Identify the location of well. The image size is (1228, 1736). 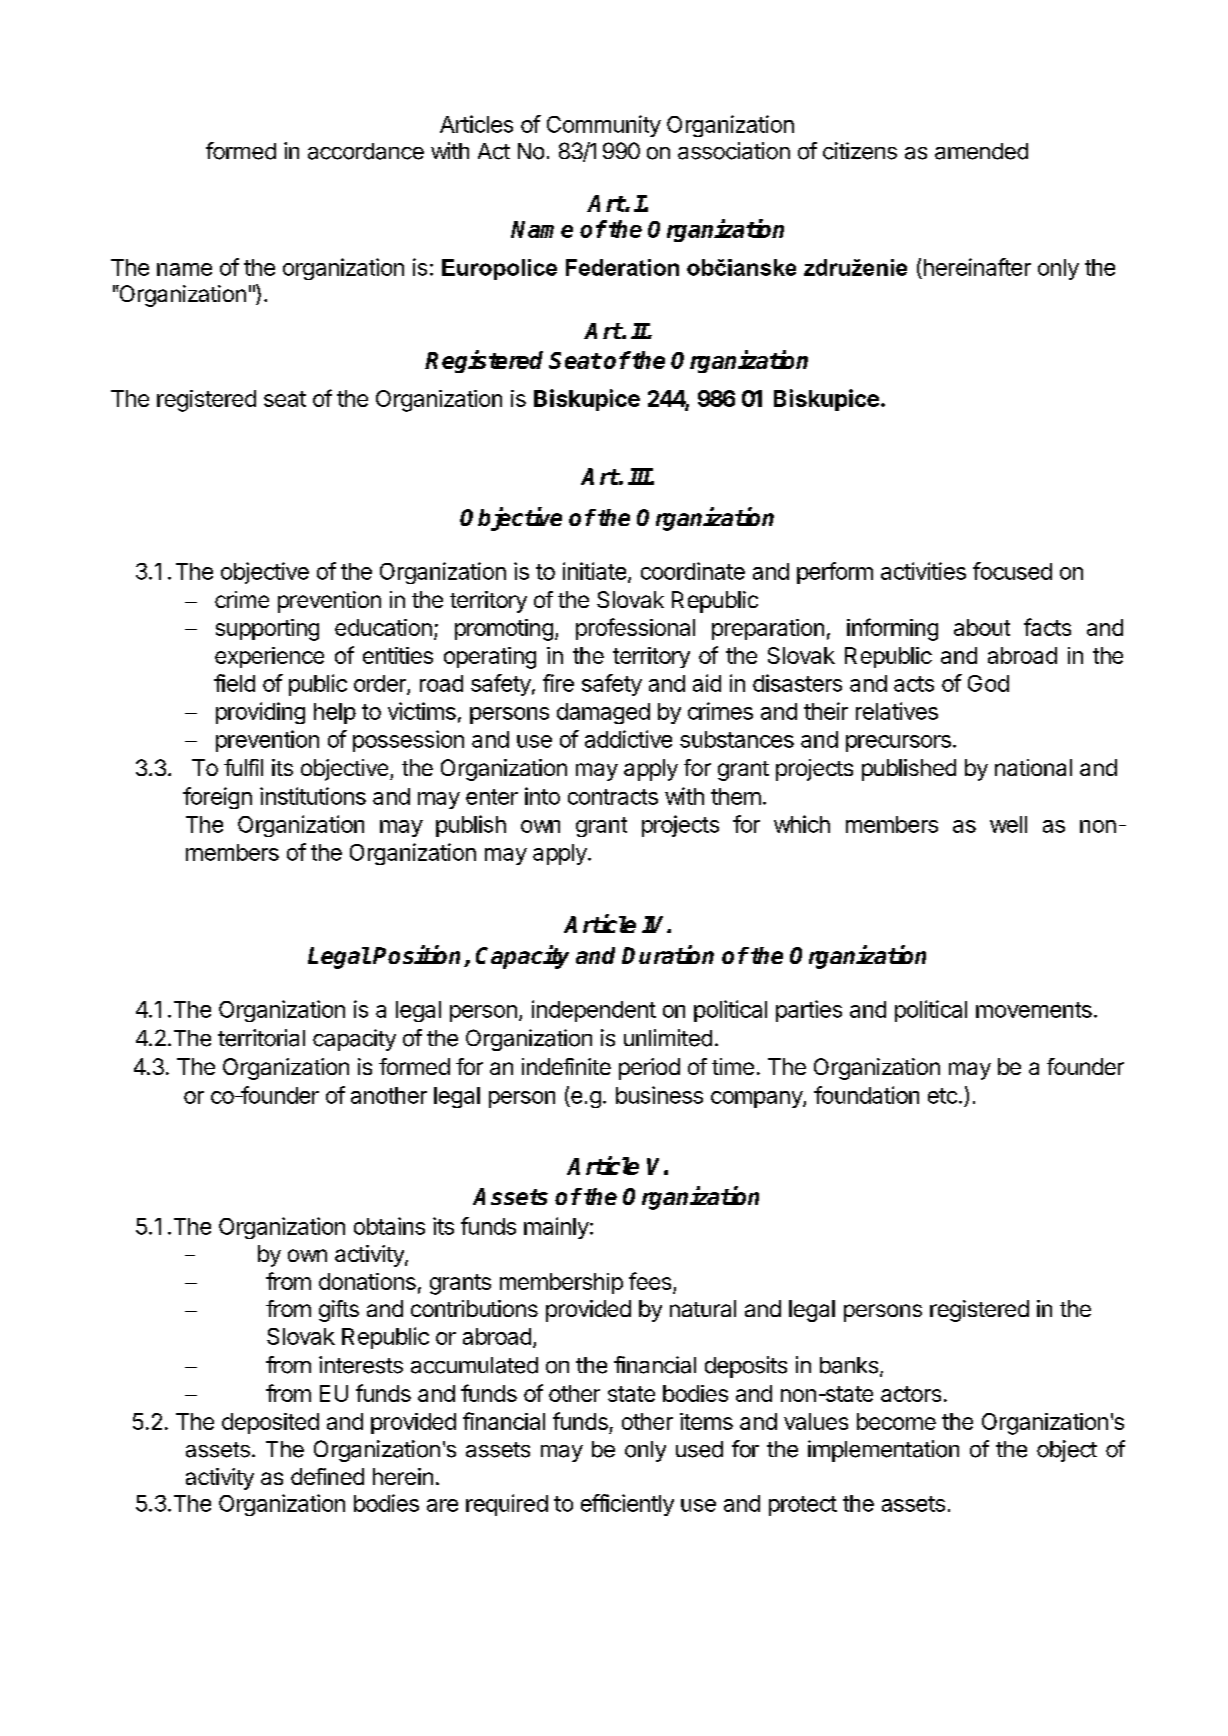
(1008, 824).
